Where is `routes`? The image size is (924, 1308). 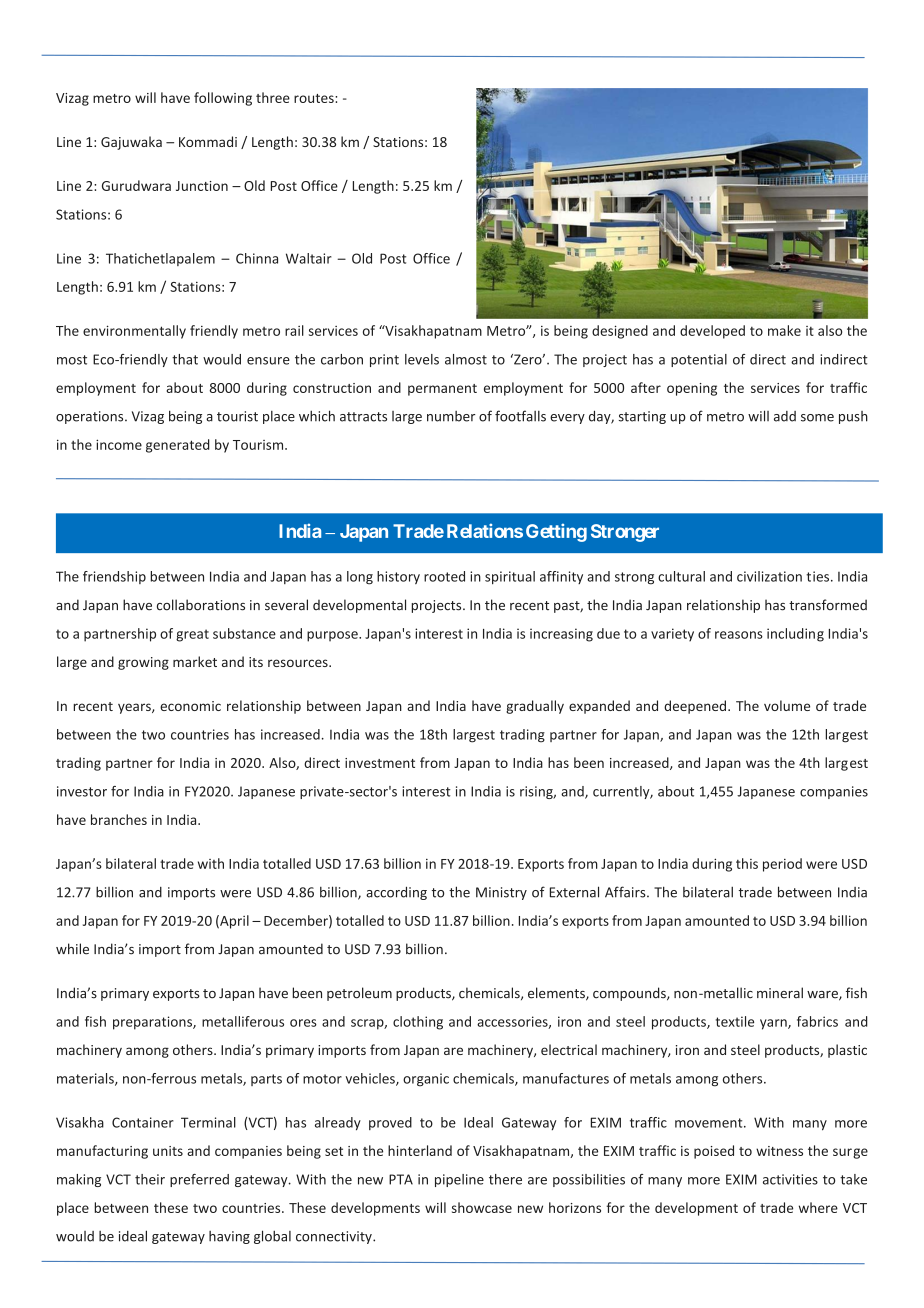 routes is located at coordinates (315, 98).
